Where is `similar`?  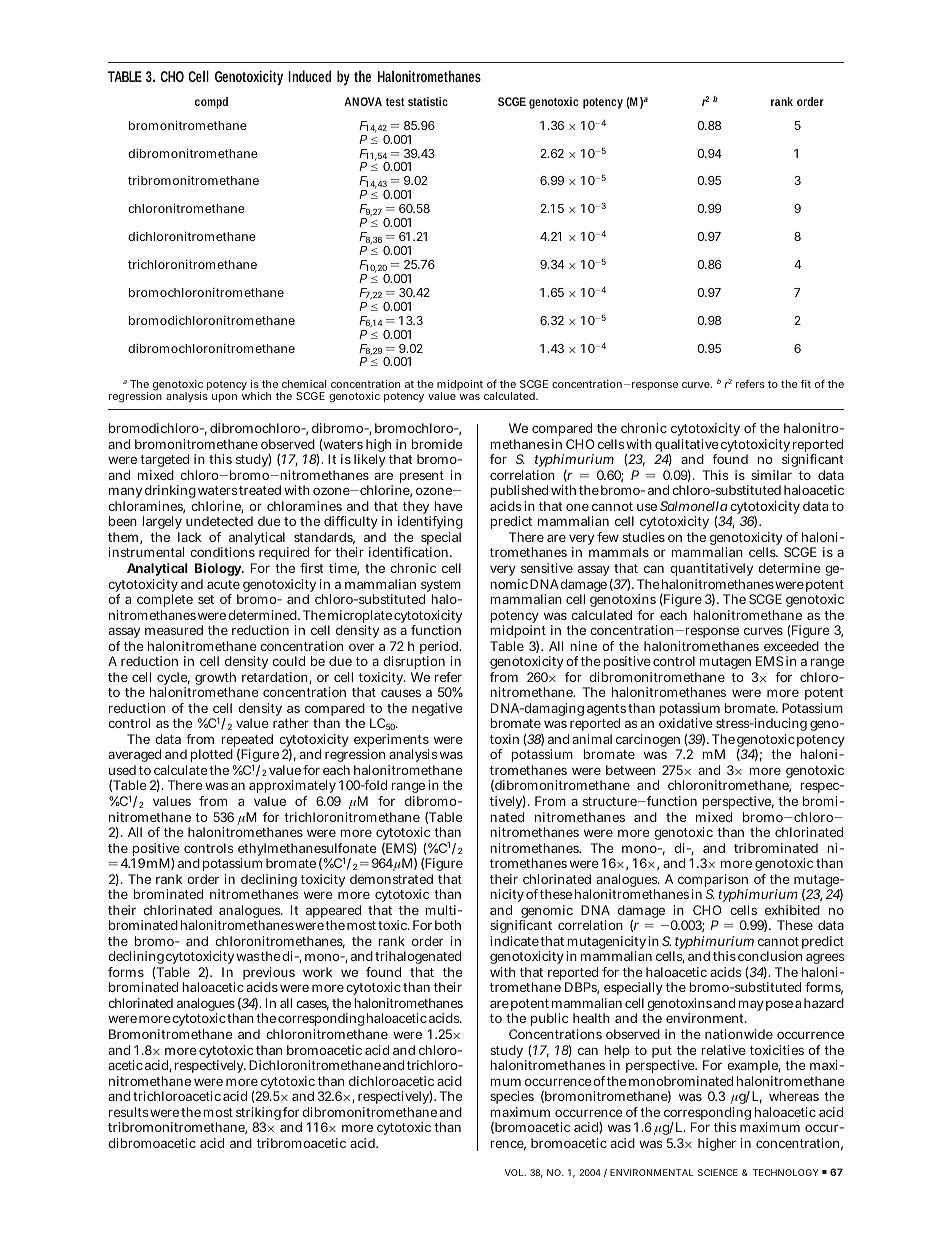 similar is located at coordinates (771, 475).
